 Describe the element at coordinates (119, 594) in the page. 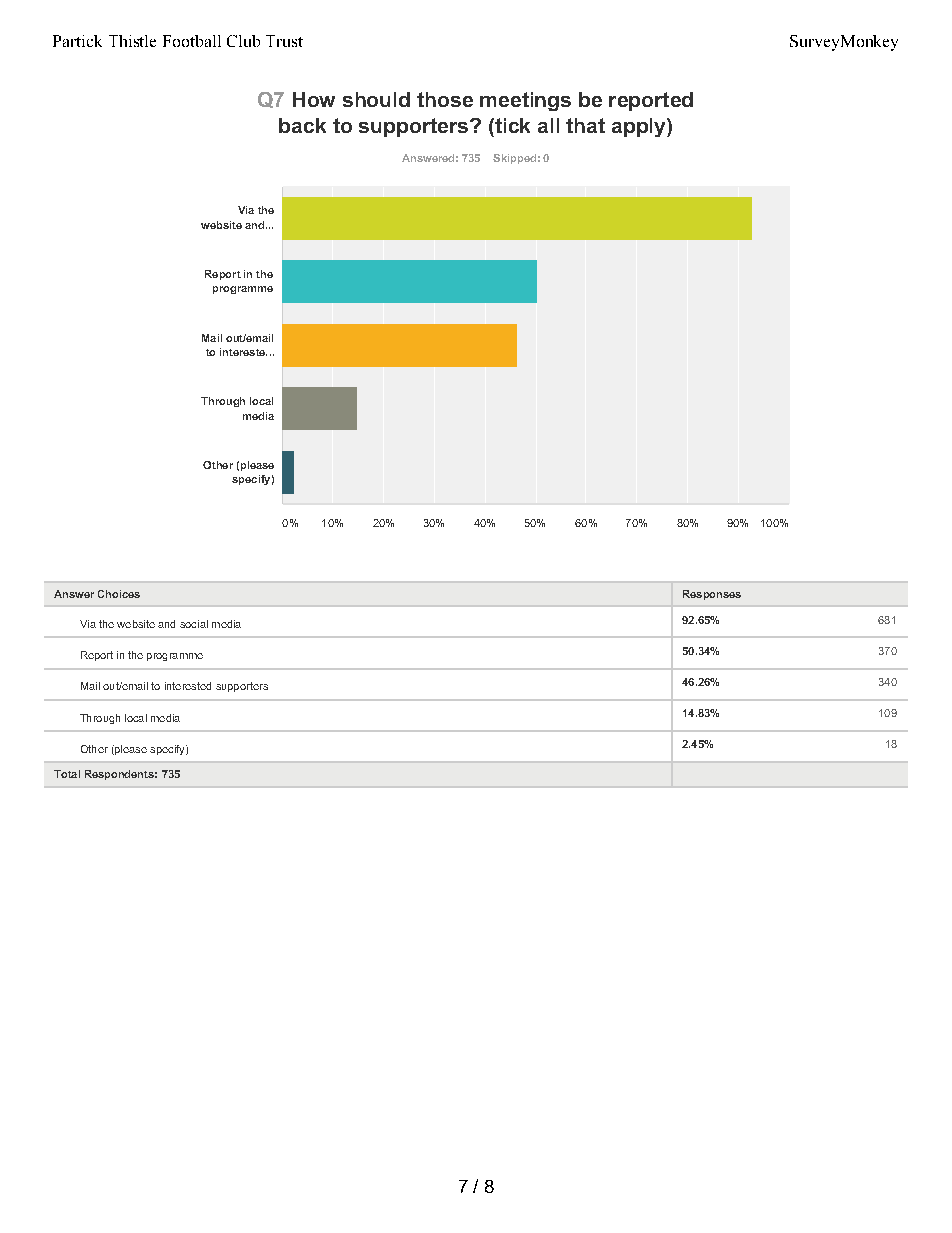

I see `Choices` at that location.
